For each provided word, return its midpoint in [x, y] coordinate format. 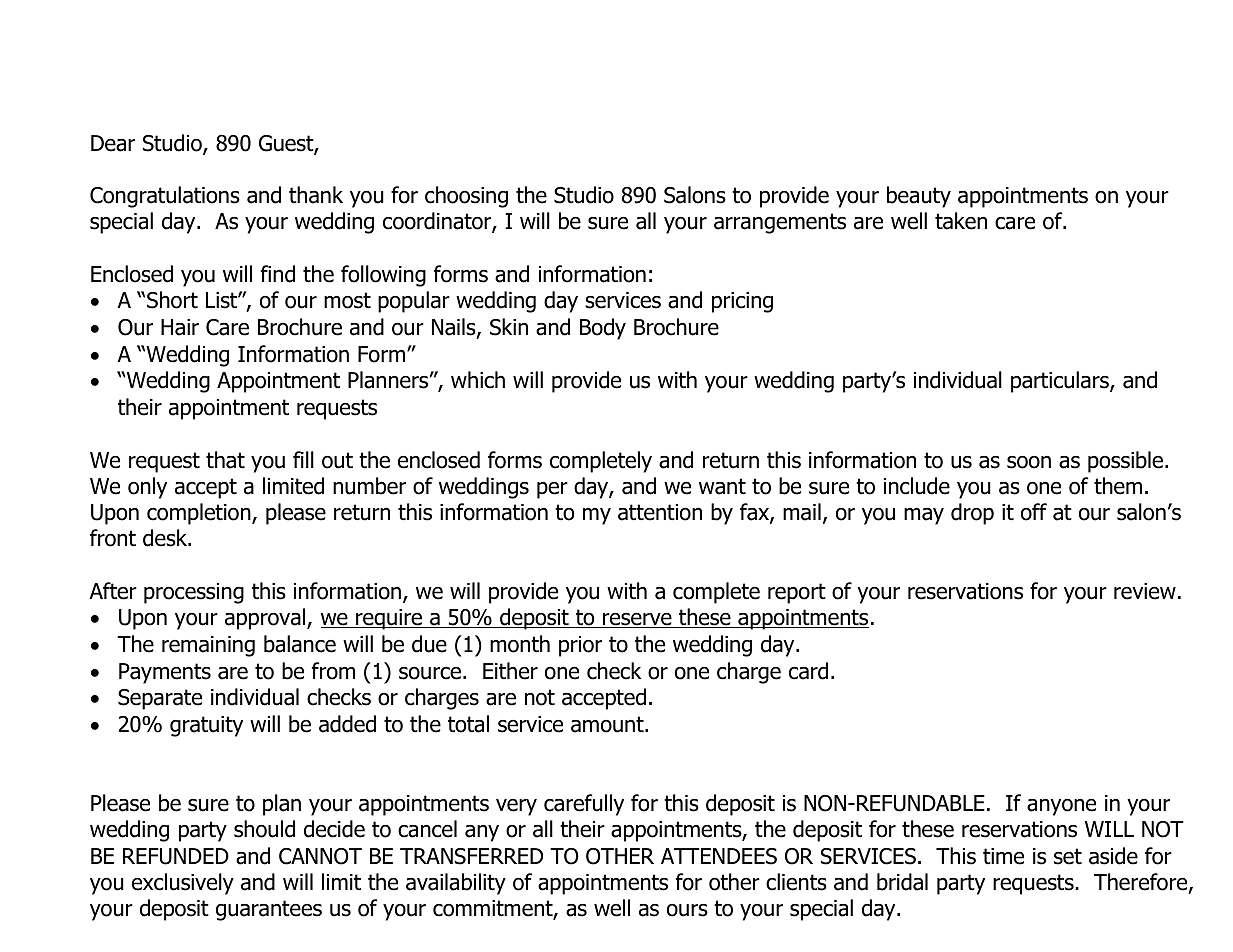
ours [687, 910]
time [1003, 856]
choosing [466, 197]
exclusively [183, 884]
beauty [919, 197]
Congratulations [165, 197]
